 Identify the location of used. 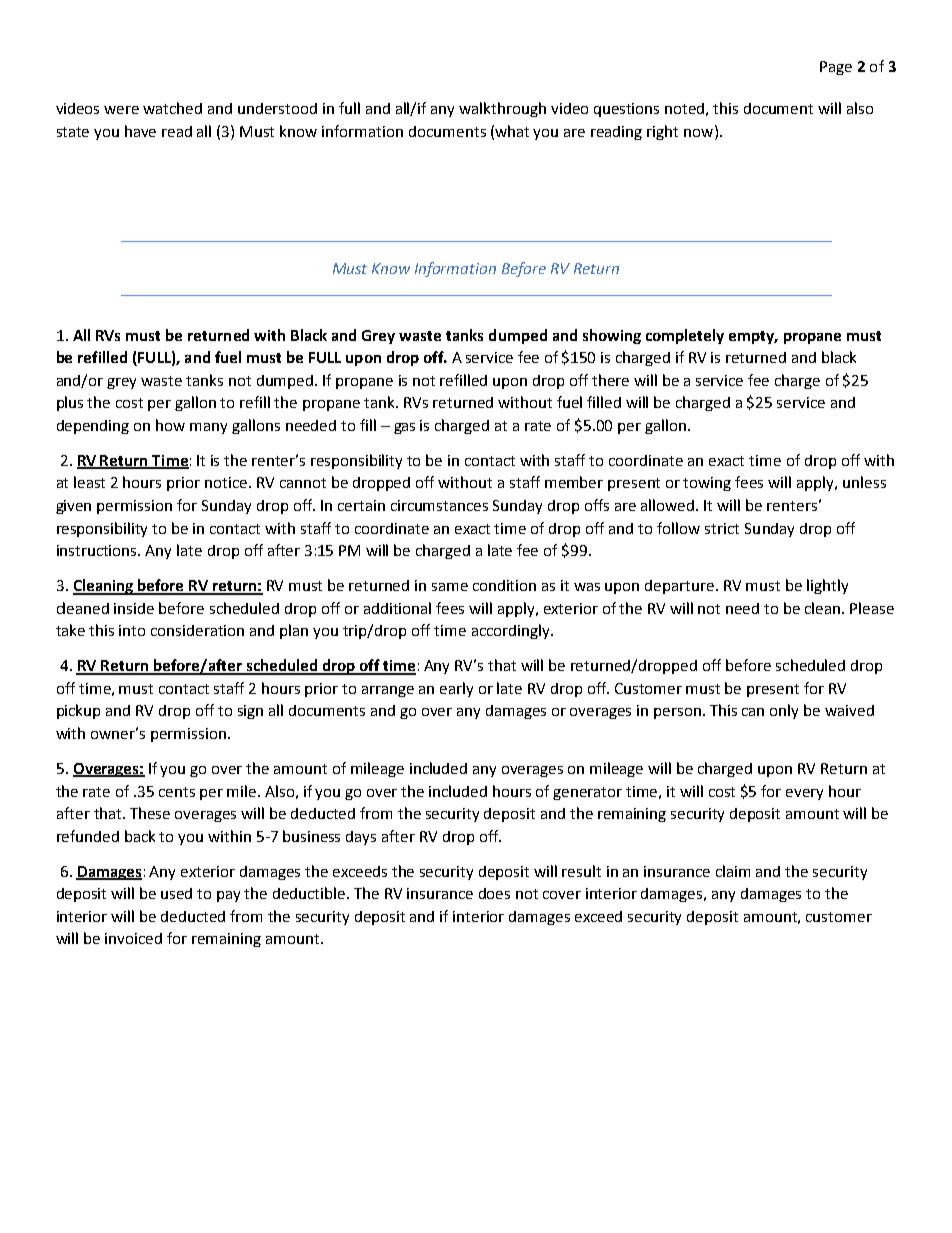
(176, 893).
